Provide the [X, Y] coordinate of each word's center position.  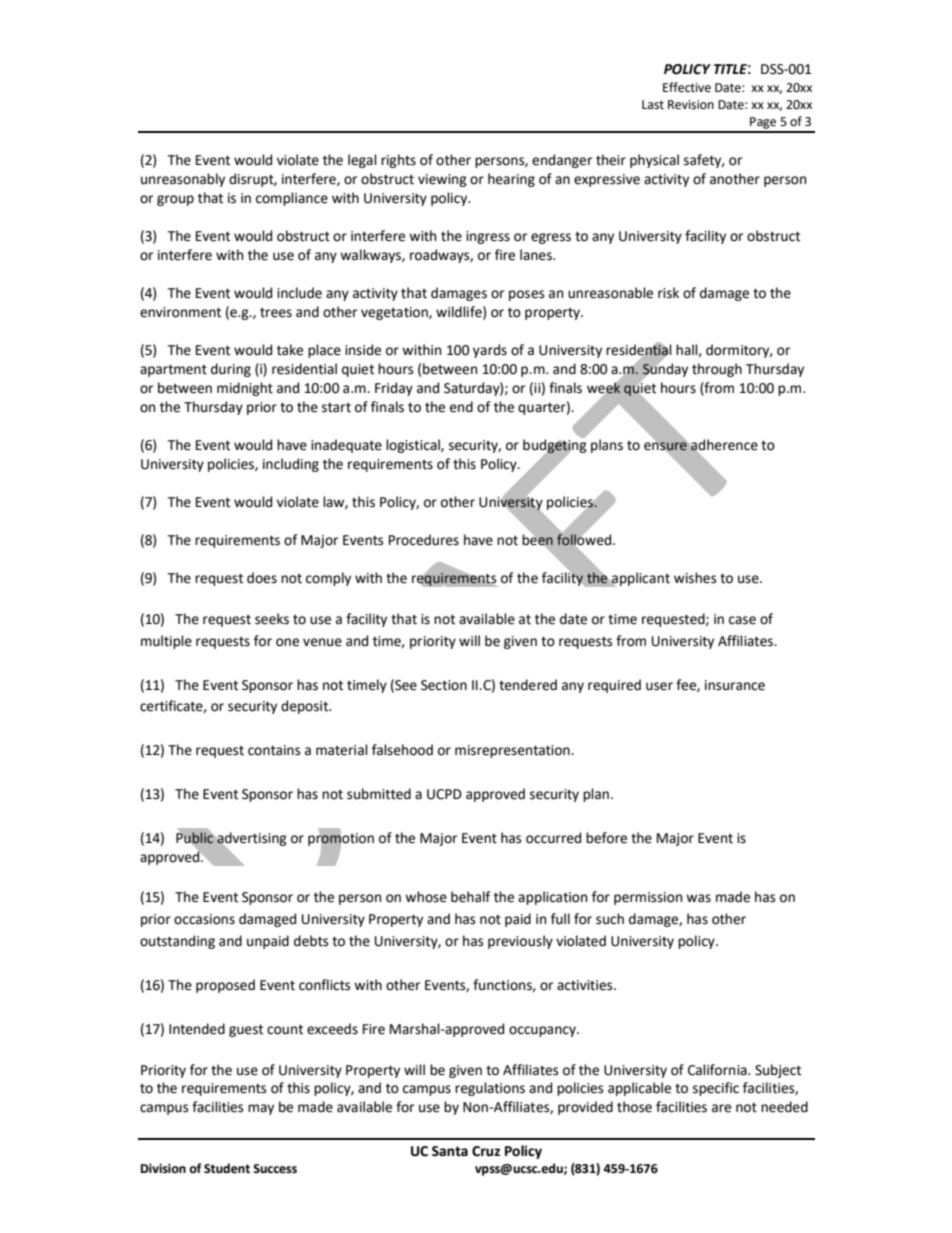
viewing [442, 180]
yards [490, 351]
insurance [735, 685]
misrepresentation [513, 751]
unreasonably [183, 180]
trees [276, 313]
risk [668, 293]
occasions [204, 919]
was [698, 898]
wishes [695, 578]
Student [227, 1168]
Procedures [424, 540]
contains [274, 750]
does [262, 578]
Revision [691, 105]
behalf [470, 897]
